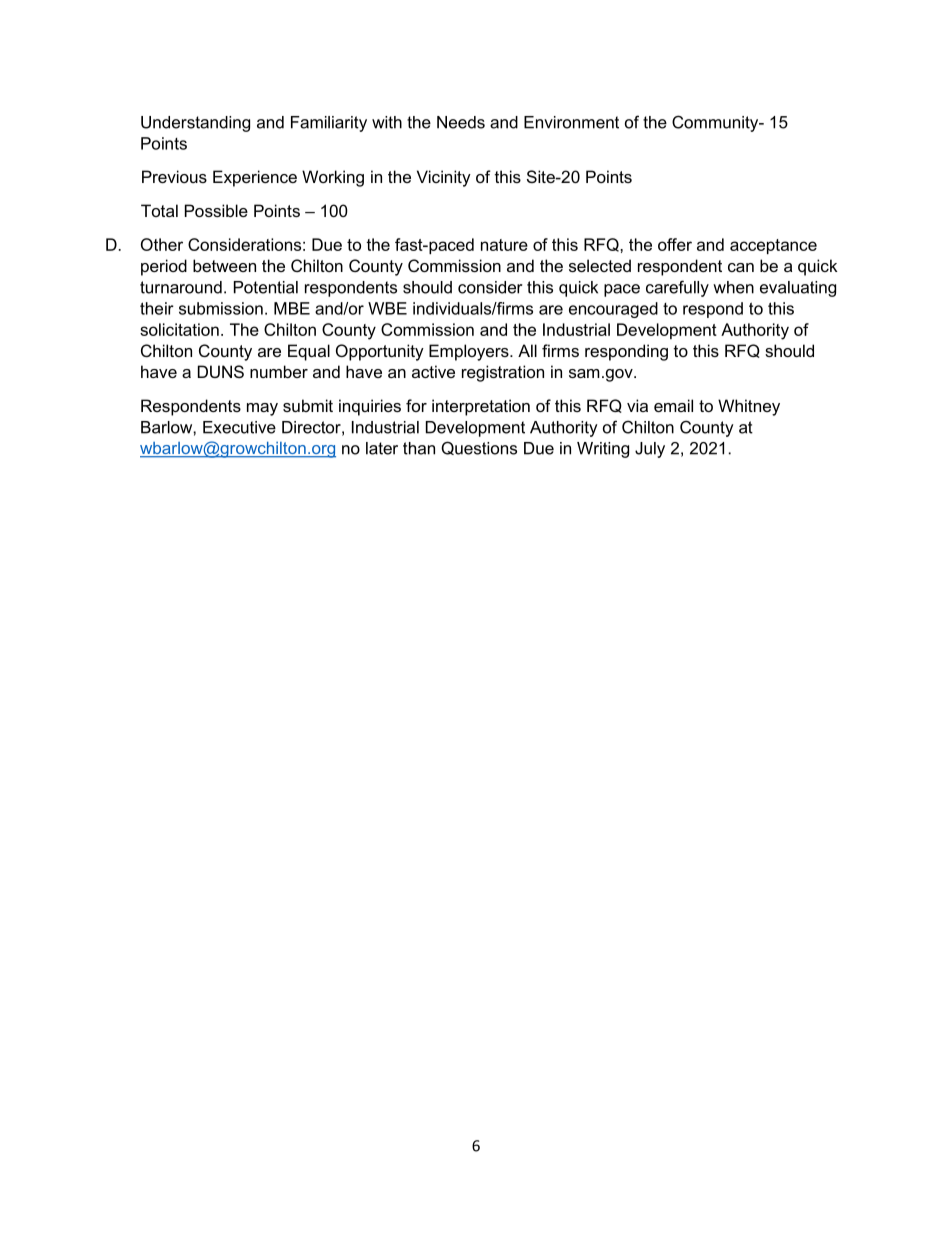  Describe the element at coordinates (613, 310) in the screenshot. I see `encouraged` at that location.
